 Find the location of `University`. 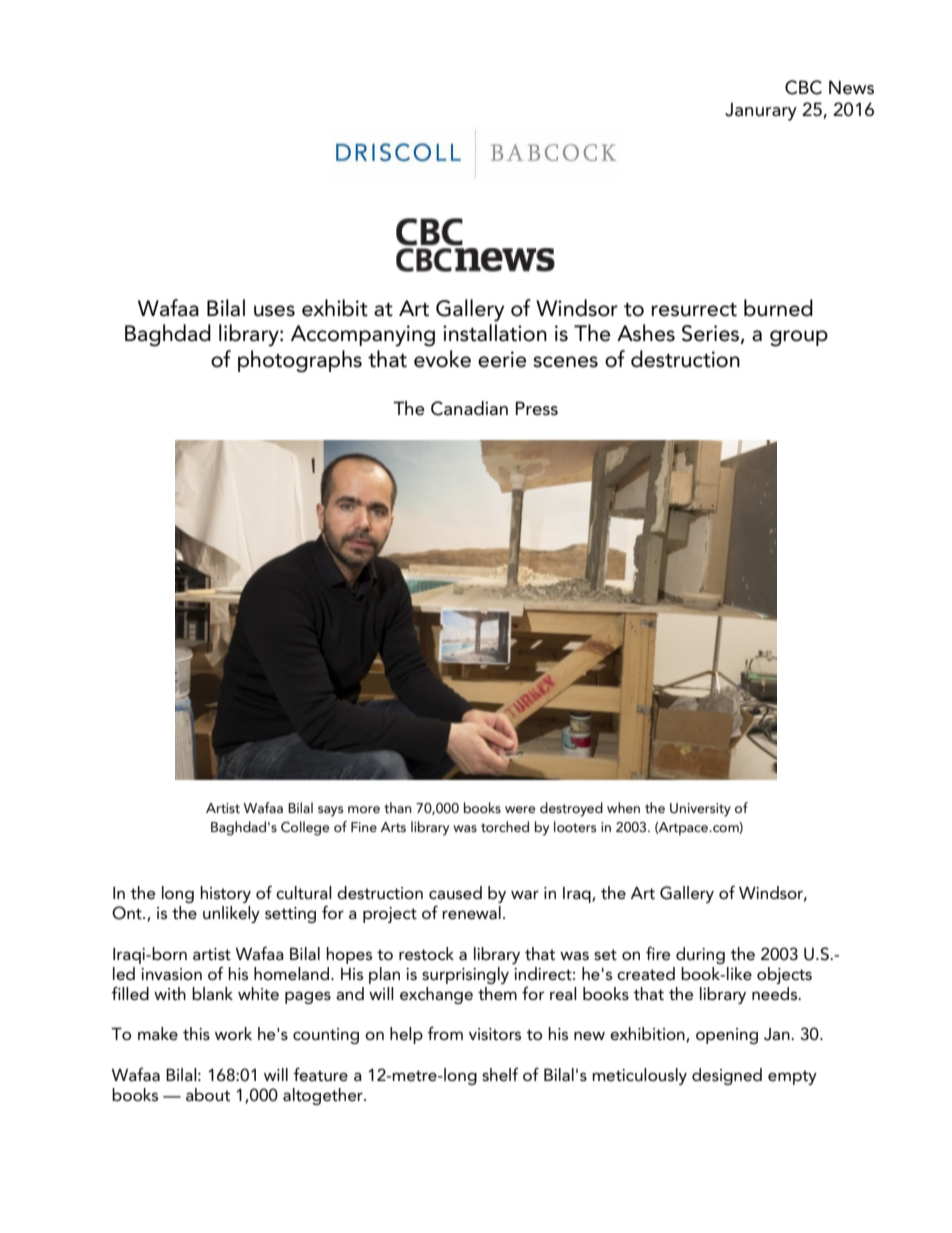

University is located at coordinates (700, 810).
